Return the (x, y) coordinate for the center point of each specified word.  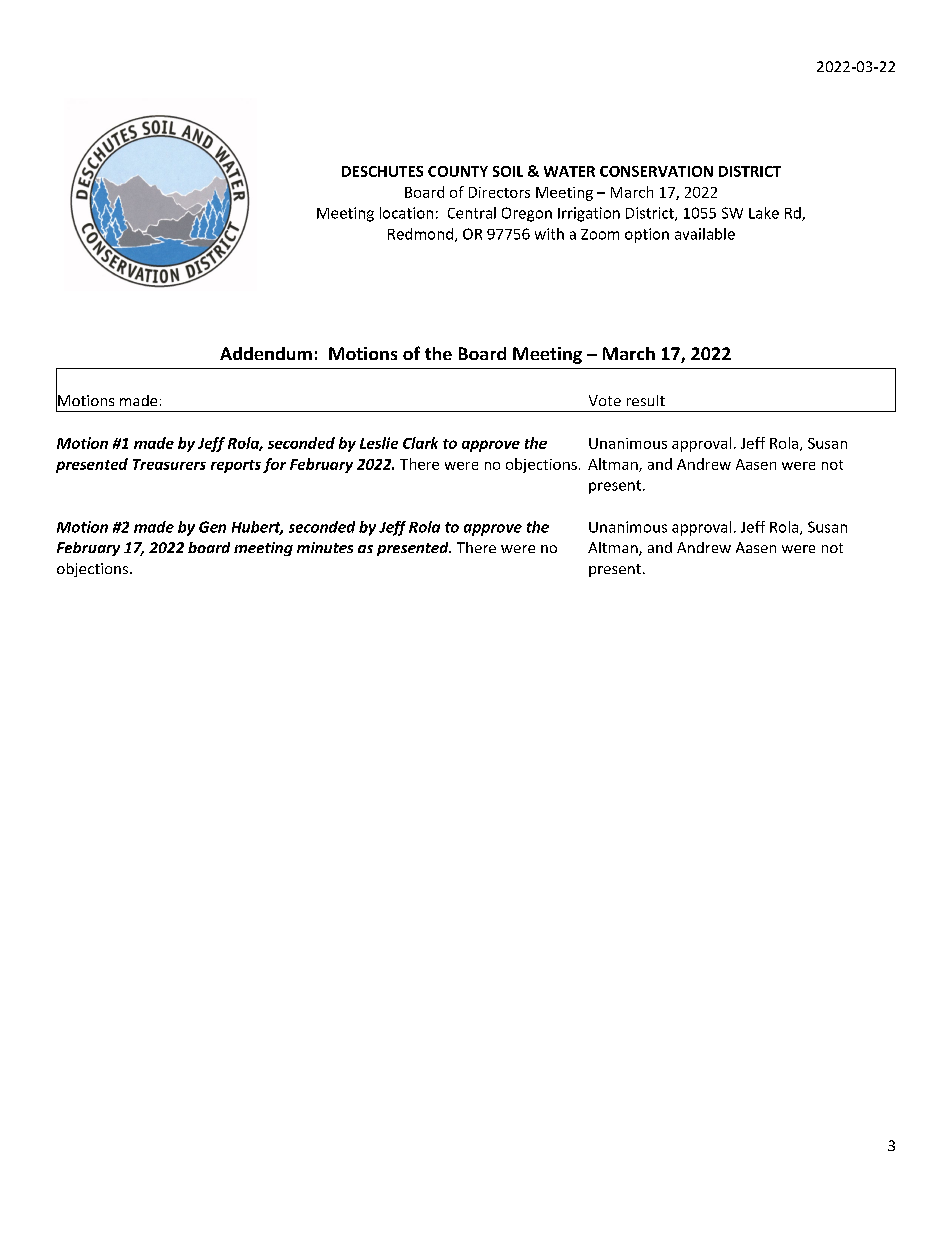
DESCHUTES (382, 171)
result (646, 400)
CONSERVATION (656, 171)
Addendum (266, 353)
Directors (499, 192)
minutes (325, 547)
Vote (605, 400)
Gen (212, 527)
